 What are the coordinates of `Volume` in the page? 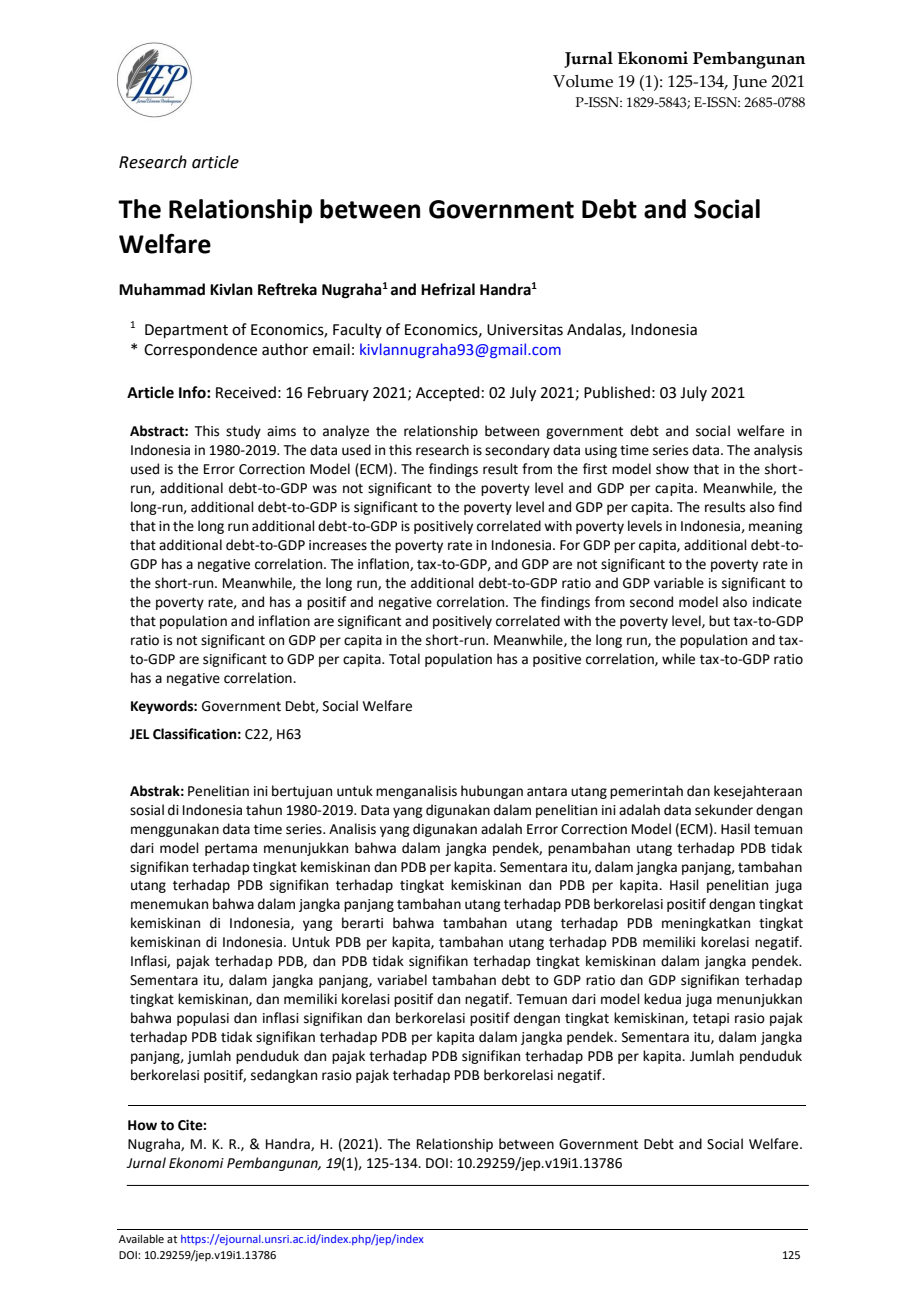 It's located at (583, 81).
